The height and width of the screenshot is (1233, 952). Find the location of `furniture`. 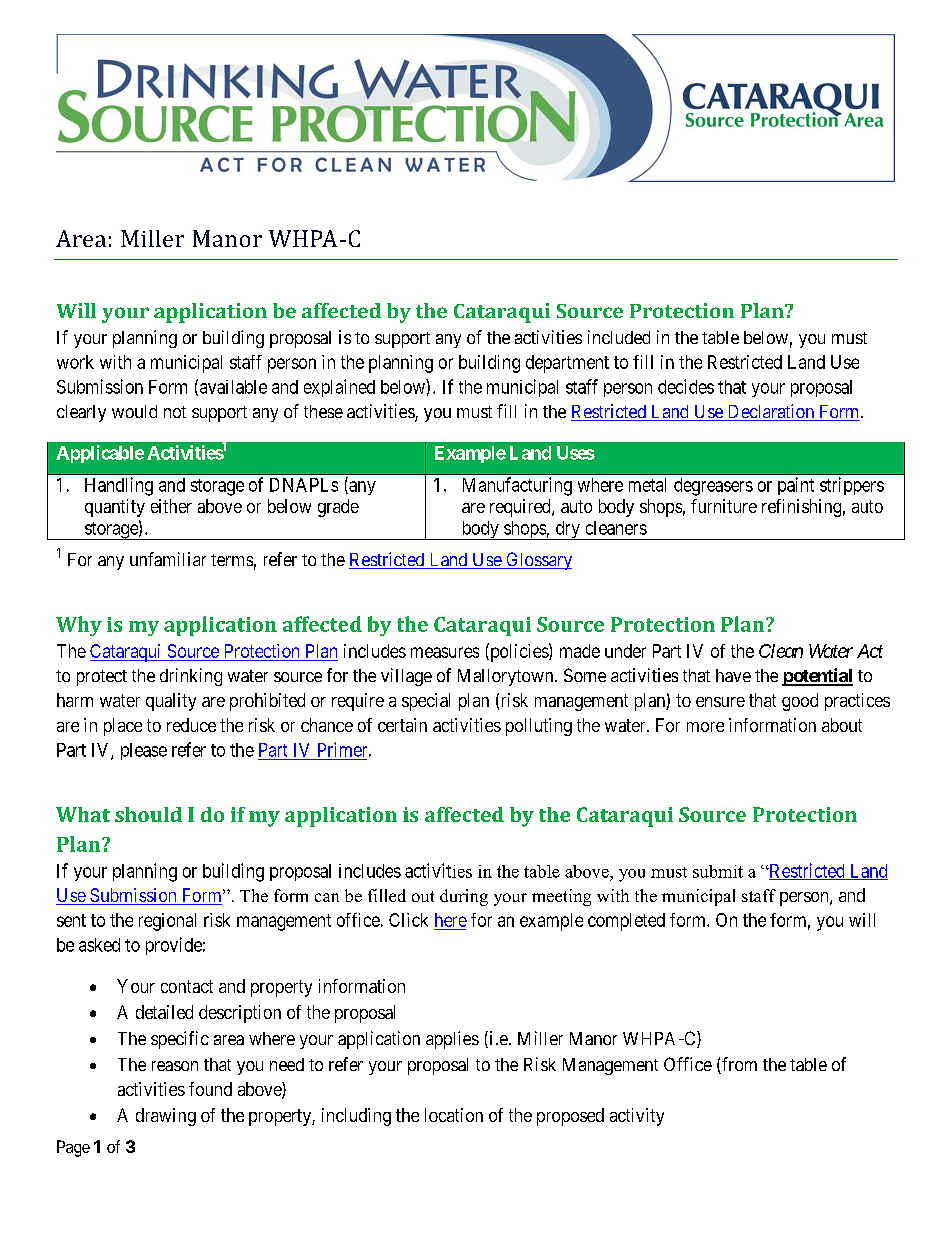

furniture is located at coordinates (724, 506).
